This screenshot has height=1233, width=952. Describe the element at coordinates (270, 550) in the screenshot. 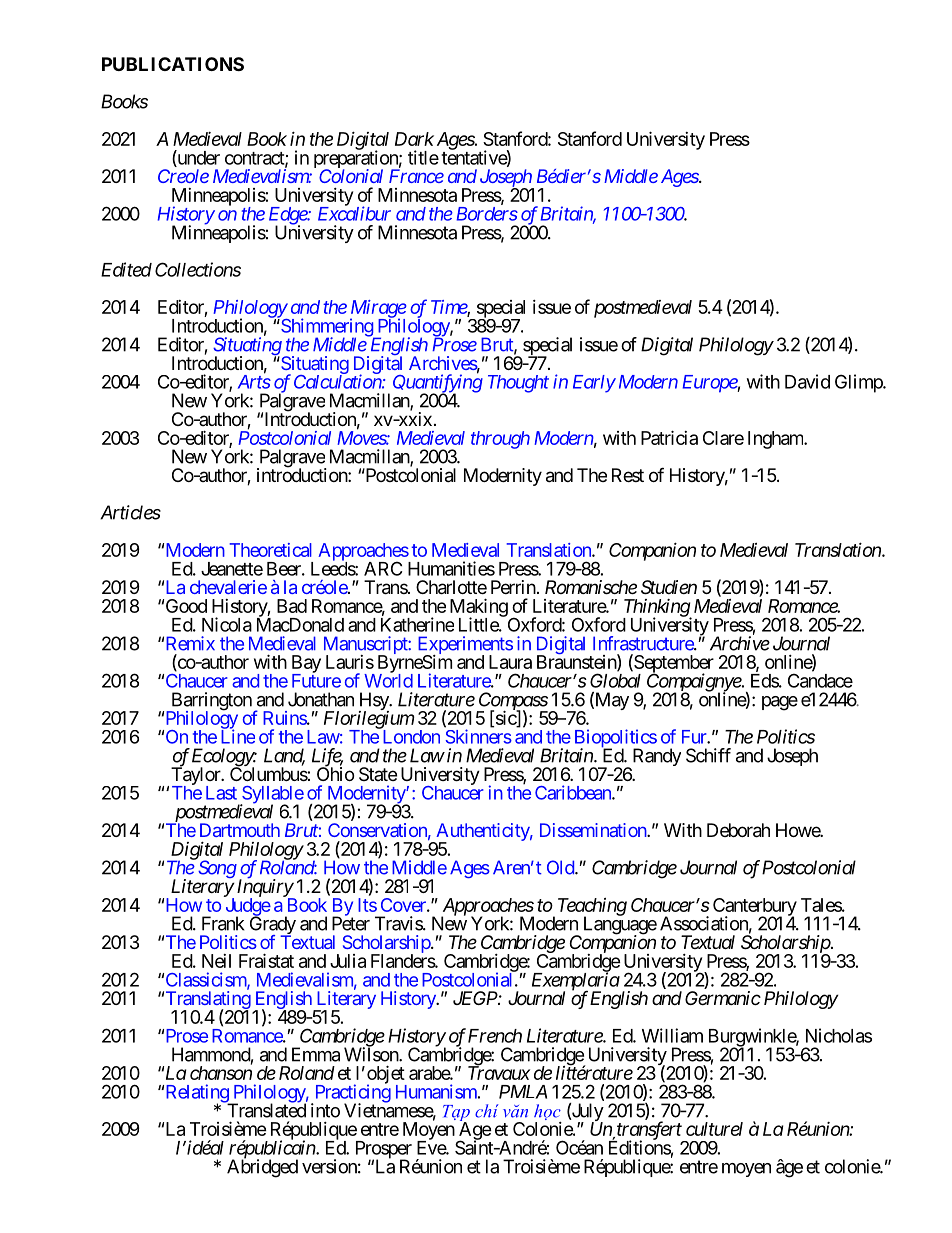

I see `Theoretical` at that location.
